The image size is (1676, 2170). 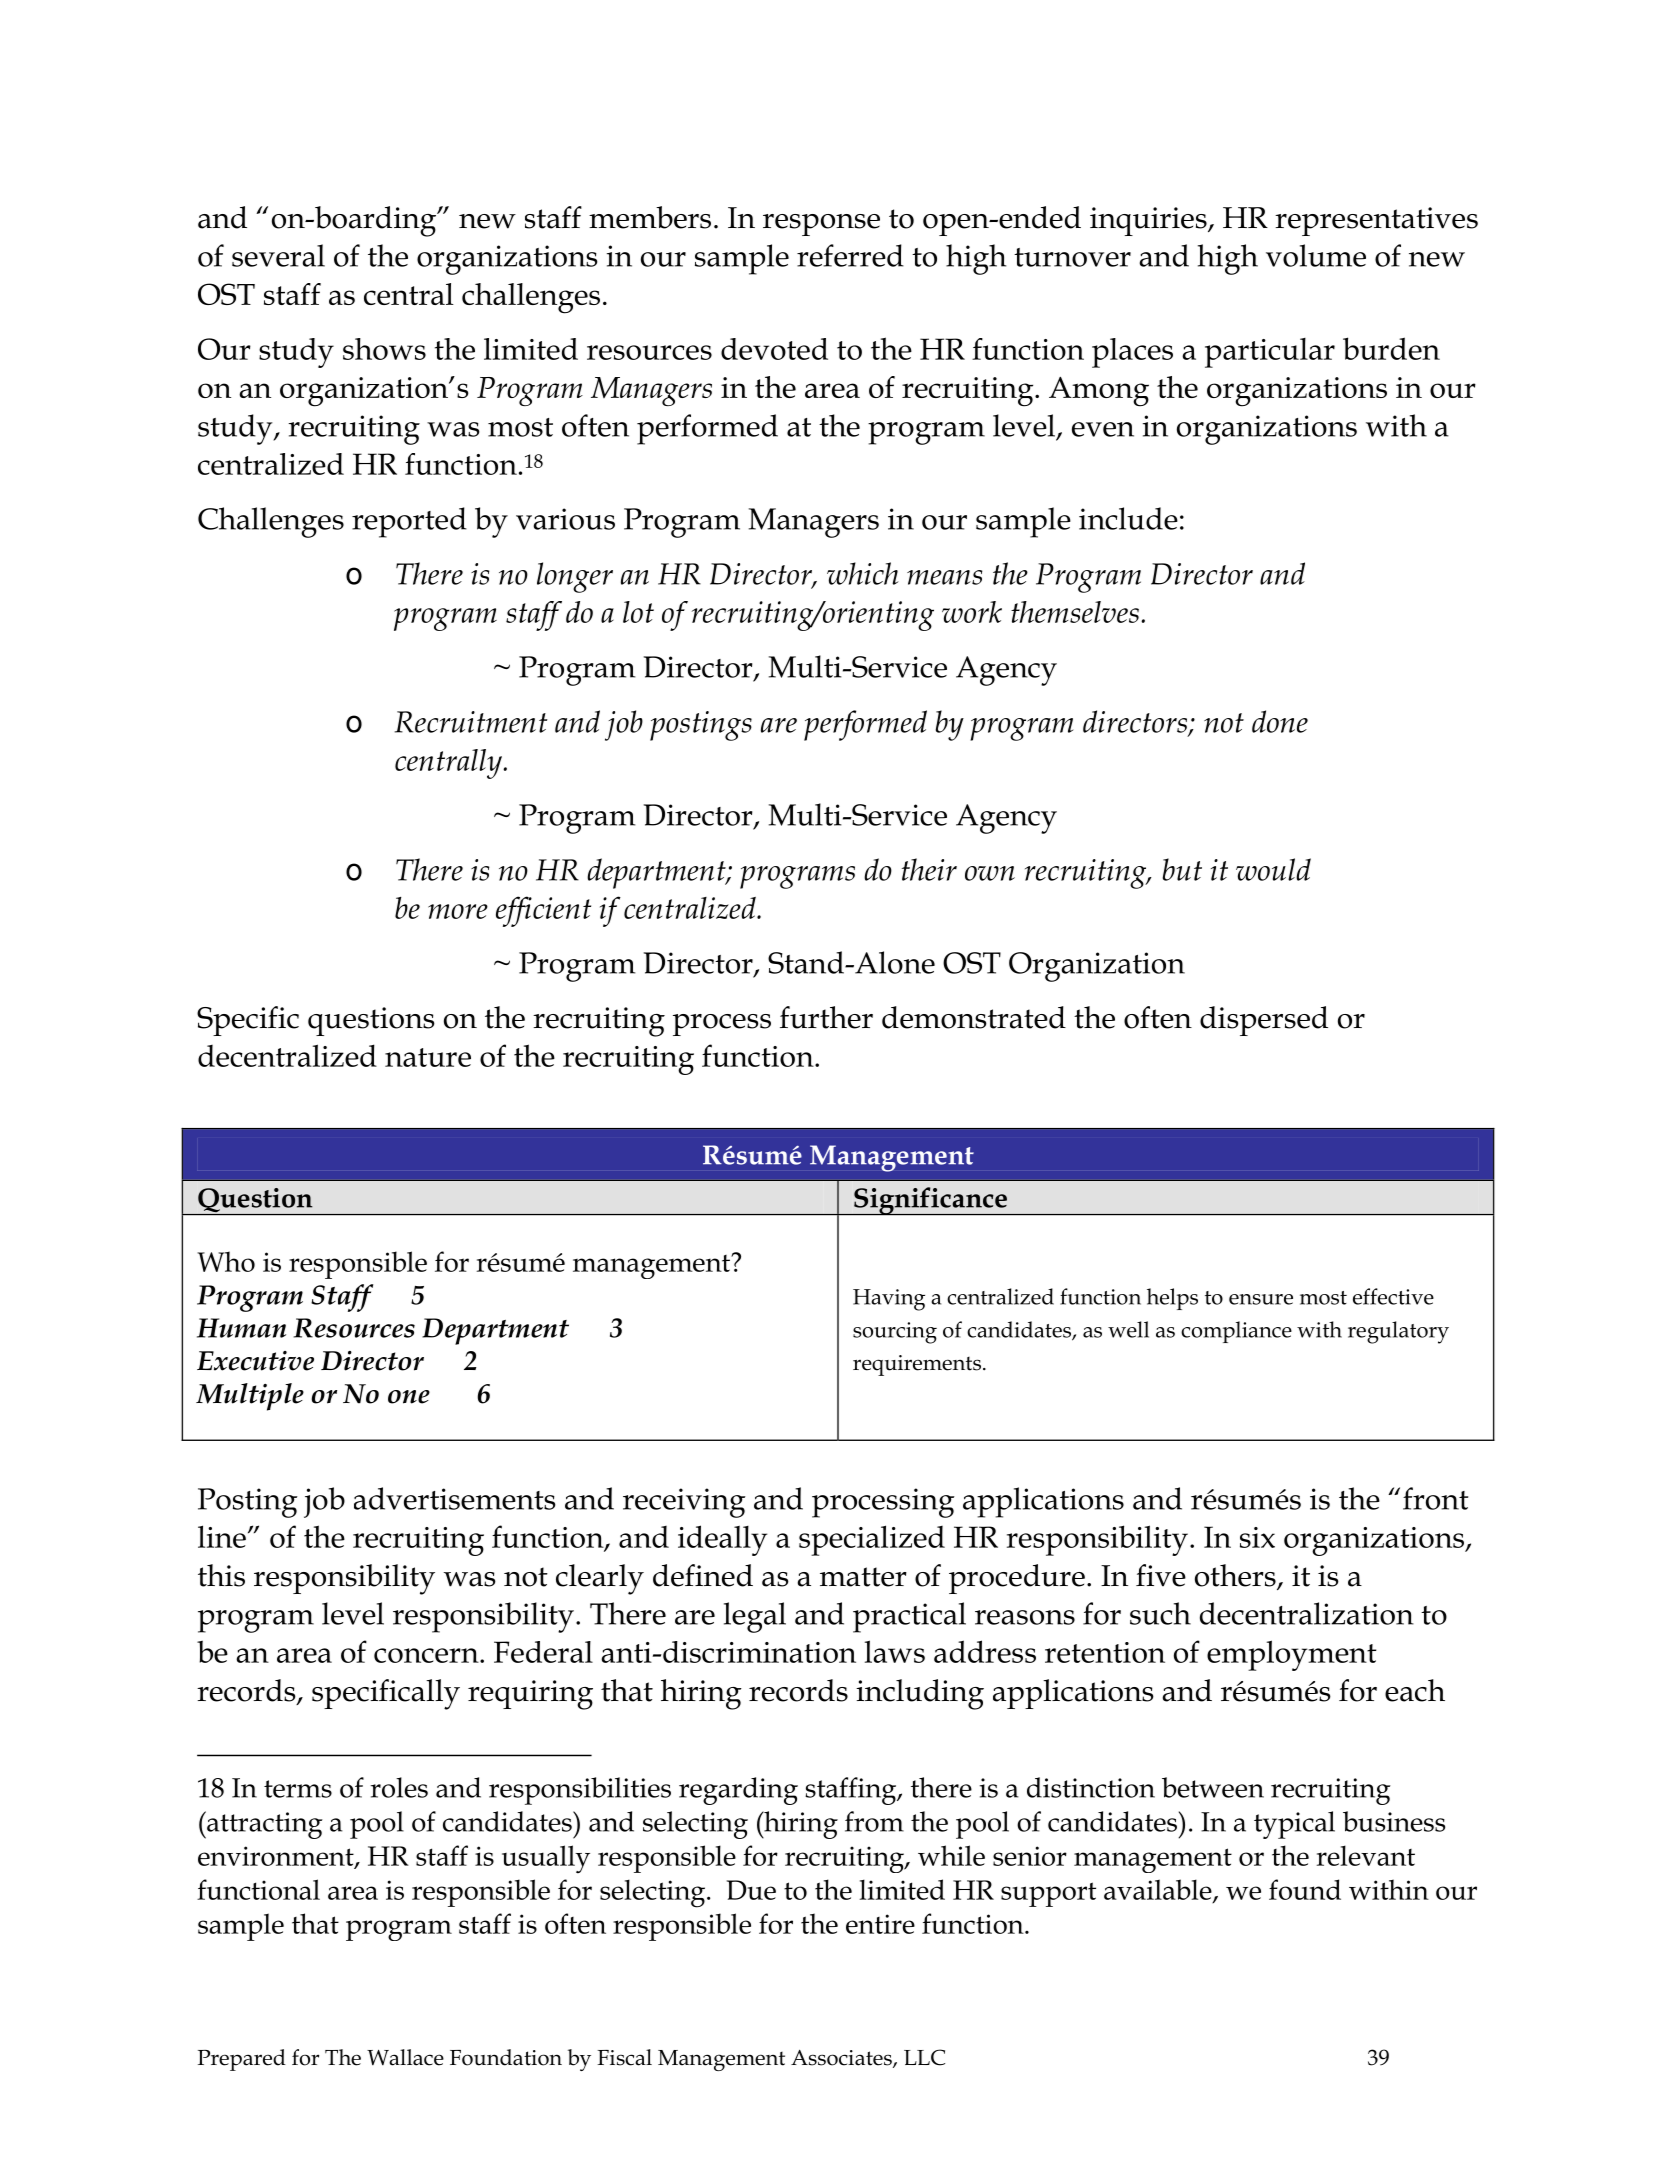 I want to click on Associates, so click(x=842, y=2059).
